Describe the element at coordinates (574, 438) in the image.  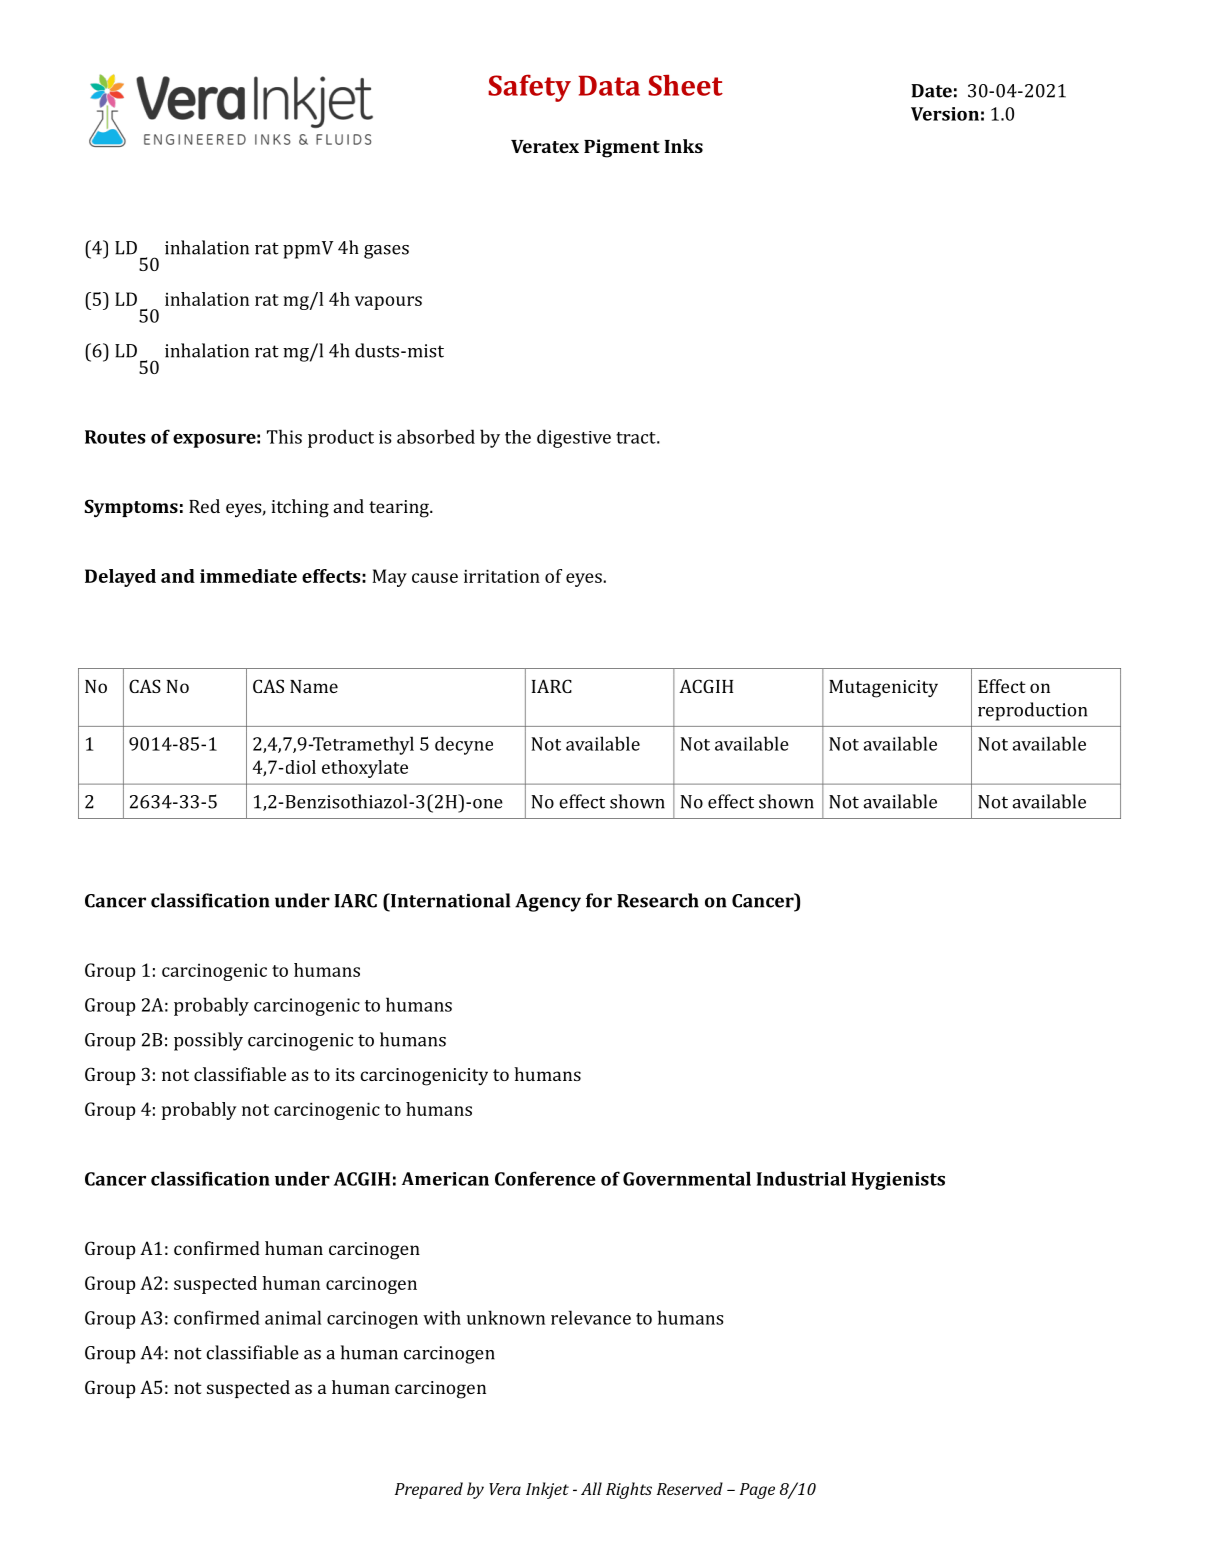
I see `digestive` at that location.
